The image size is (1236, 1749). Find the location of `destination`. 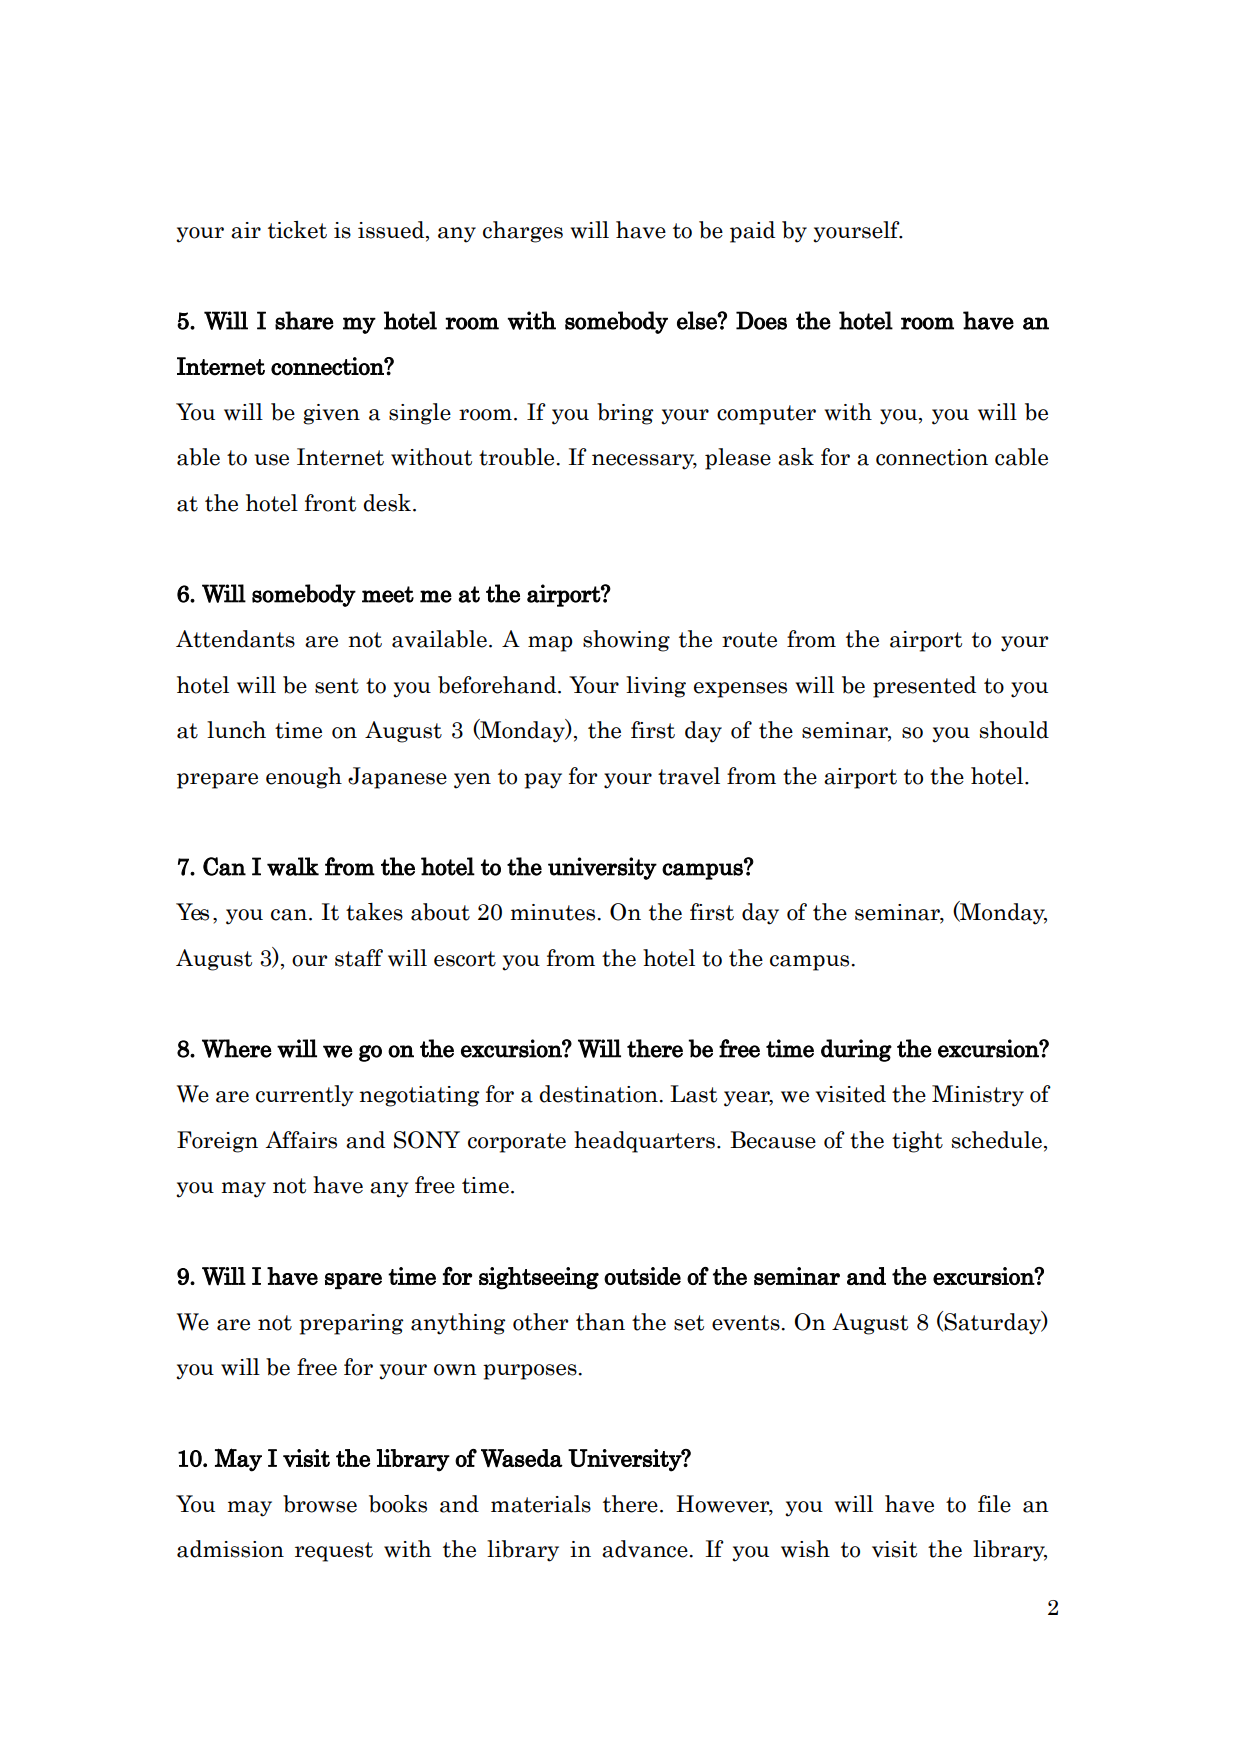

destination is located at coordinates (599, 1094).
